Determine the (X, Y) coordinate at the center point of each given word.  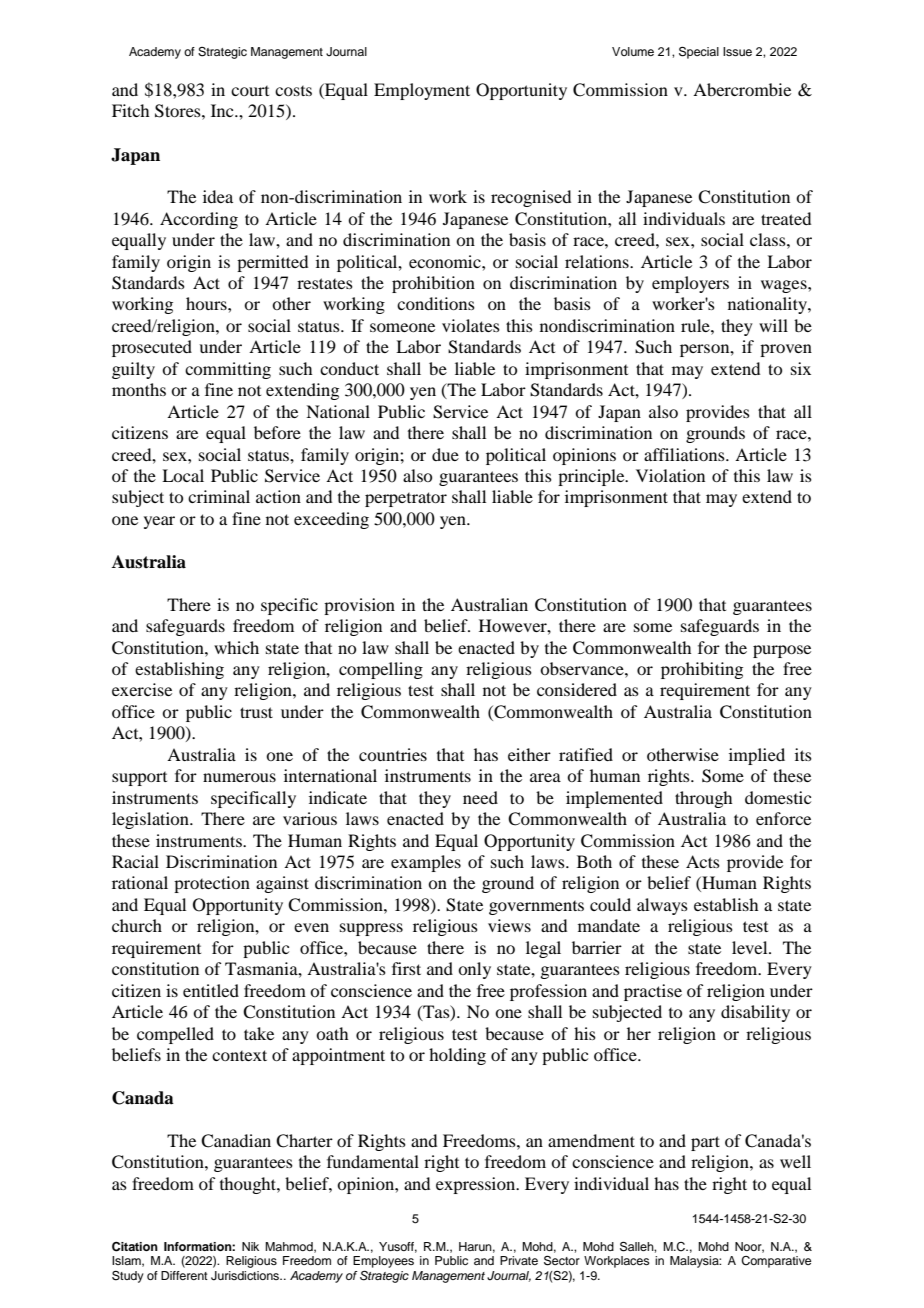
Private (519, 1260)
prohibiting (702, 670)
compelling (381, 670)
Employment (422, 91)
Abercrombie (742, 89)
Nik (250, 1246)
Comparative (776, 1262)
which (236, 647)
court (250, 91)
